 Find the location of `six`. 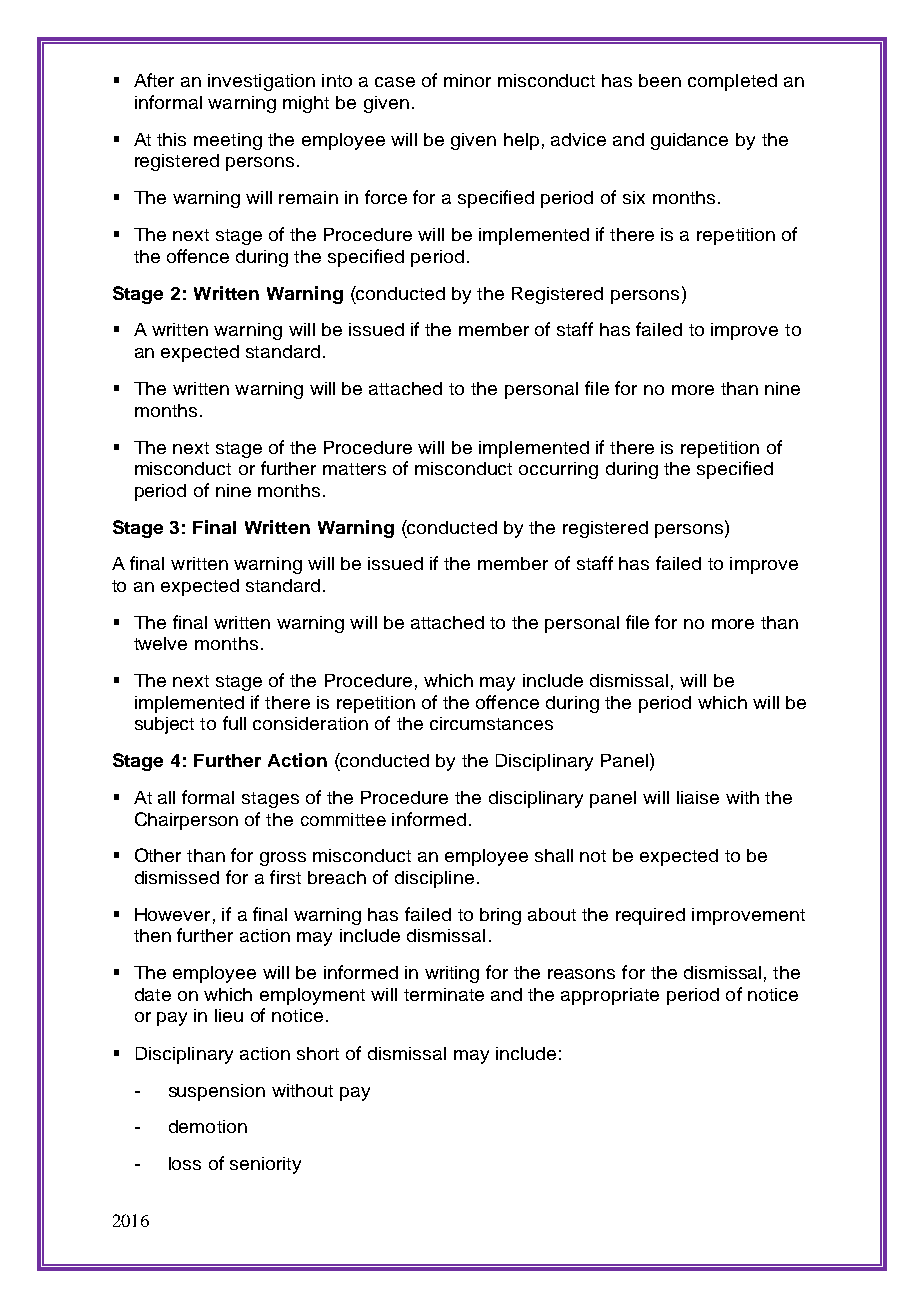

six is located at coordinates (634, 197).
